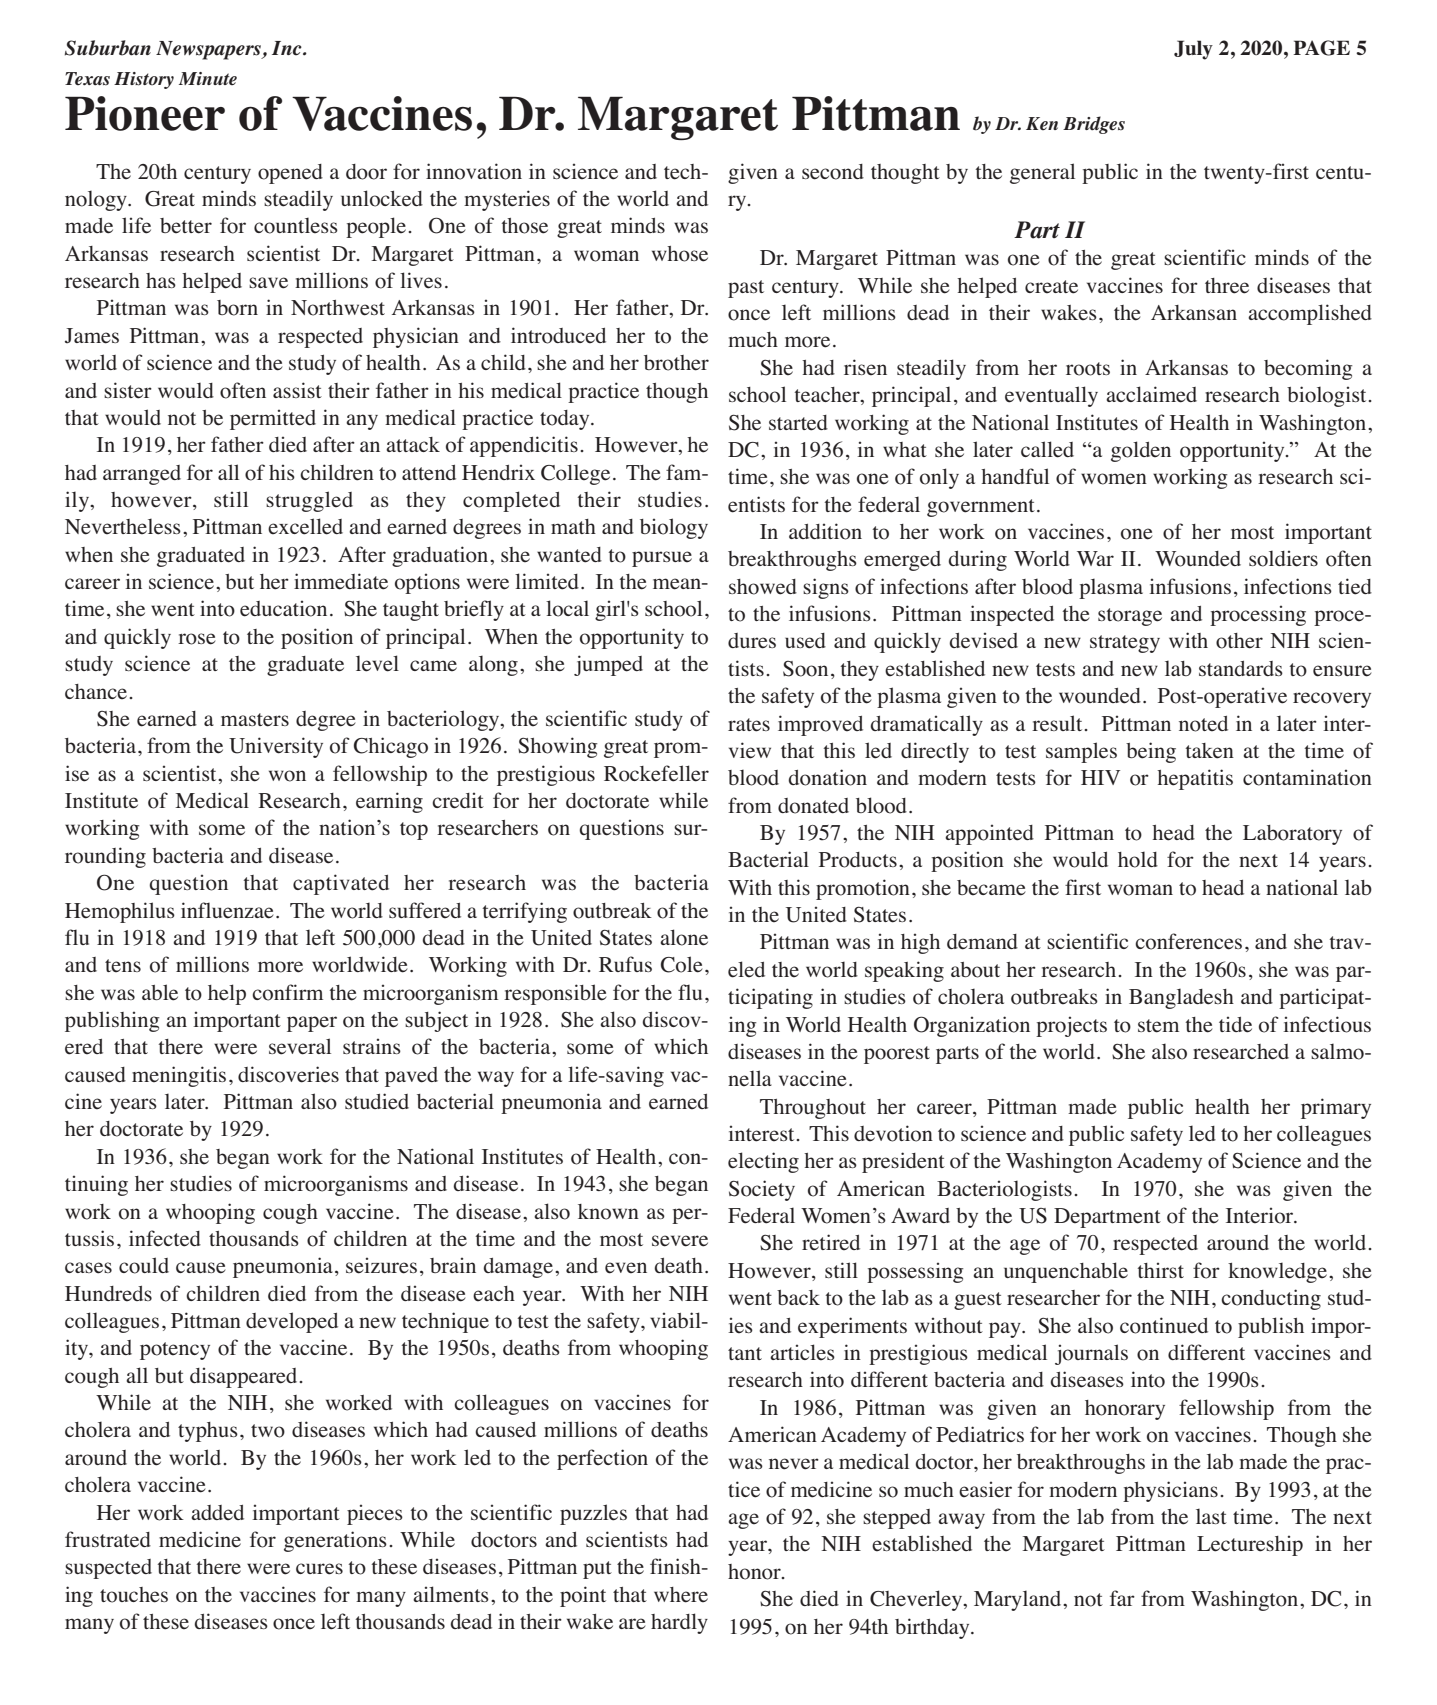  I want to click on thirst, so click(1160, 1270).
